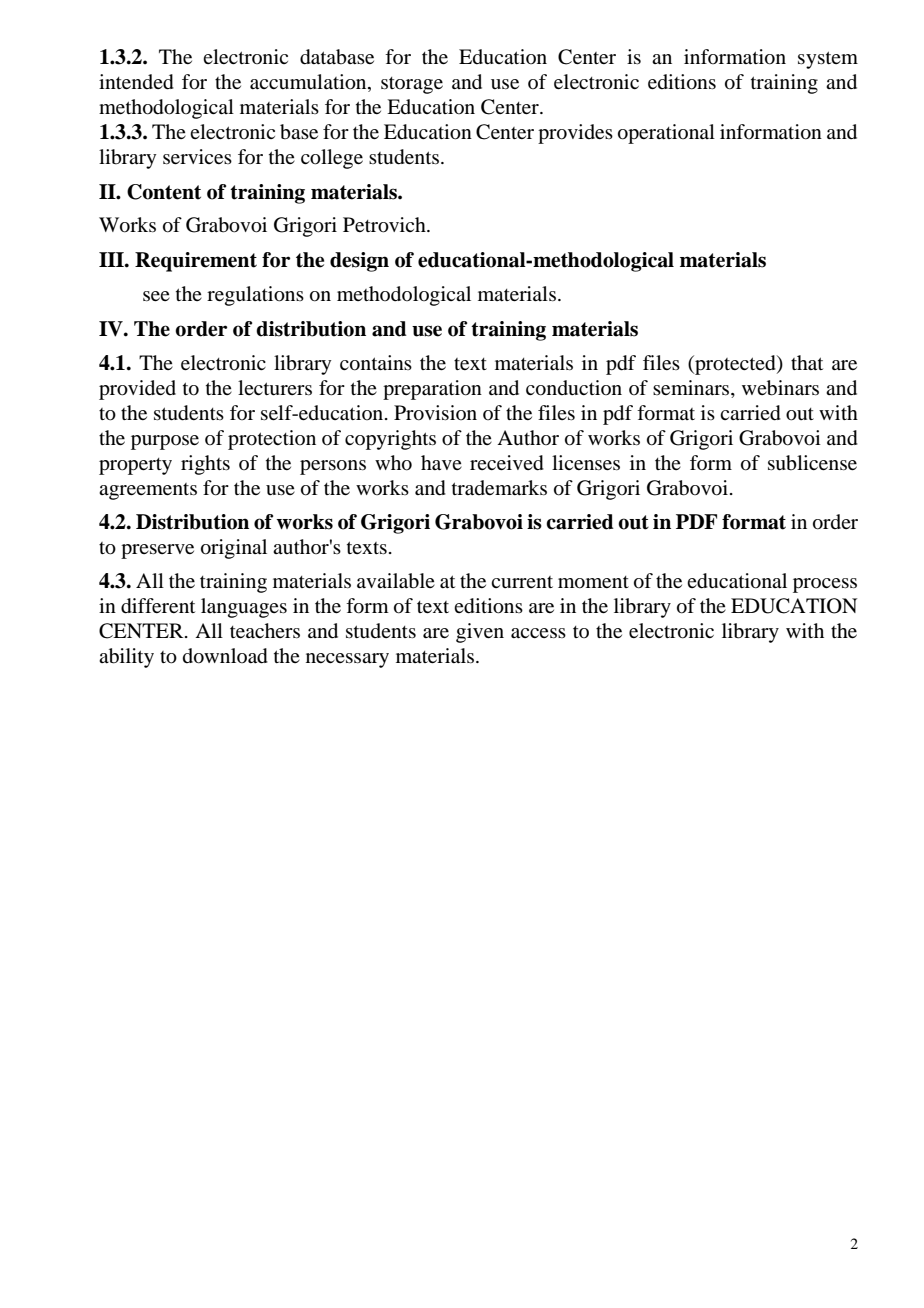  Describe the element at coordinates (137, 390) in the screenshot. I see `provided` at that location.
